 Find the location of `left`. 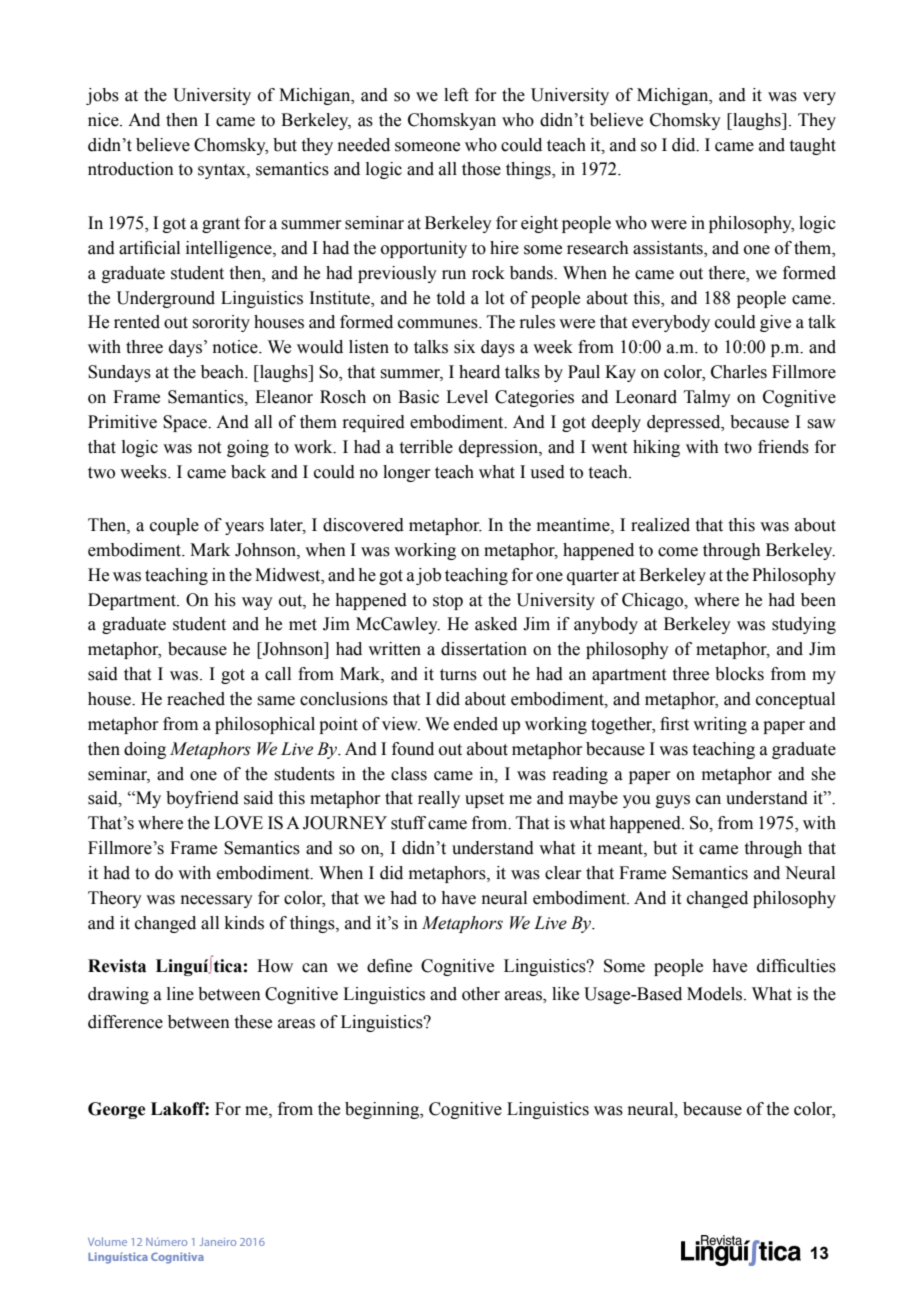

left is located at coordinates (456, 95).
